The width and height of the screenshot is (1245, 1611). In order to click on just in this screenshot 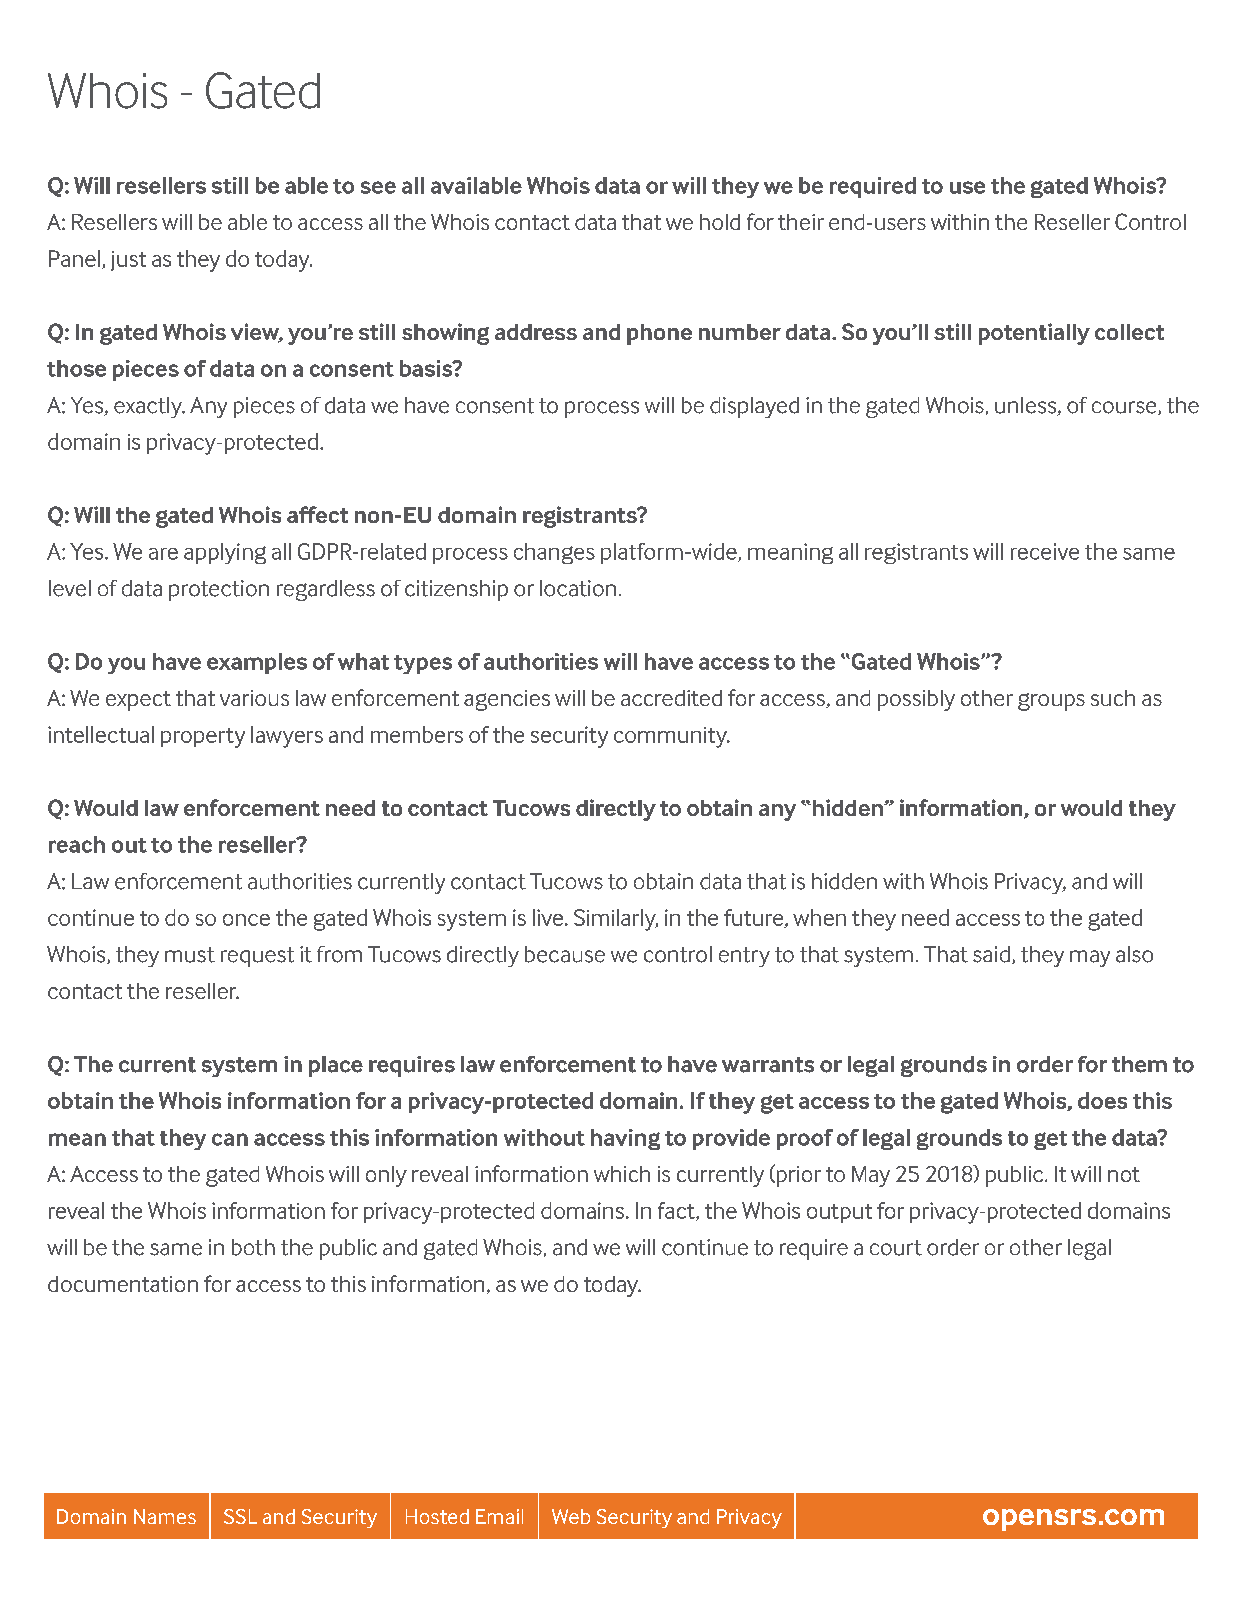, I will do `click(128, 261)`.
